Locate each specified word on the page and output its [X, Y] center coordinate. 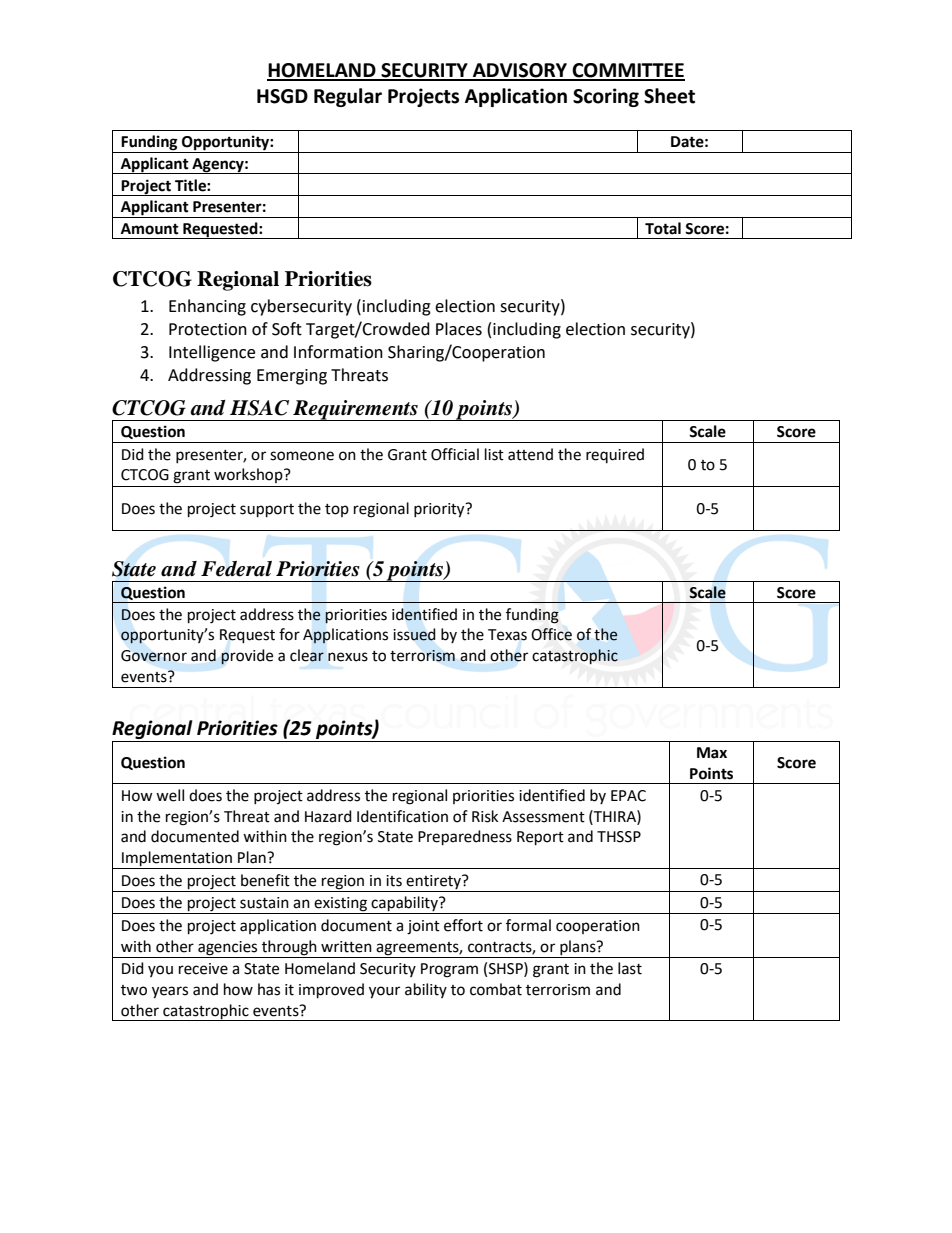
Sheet [669, 96]
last [630, 968]
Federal [236, 569]
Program [449, 970]
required [615, 455]
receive [203, 969]
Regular [348, 97]
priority [440, 510]
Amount [150, 229]
